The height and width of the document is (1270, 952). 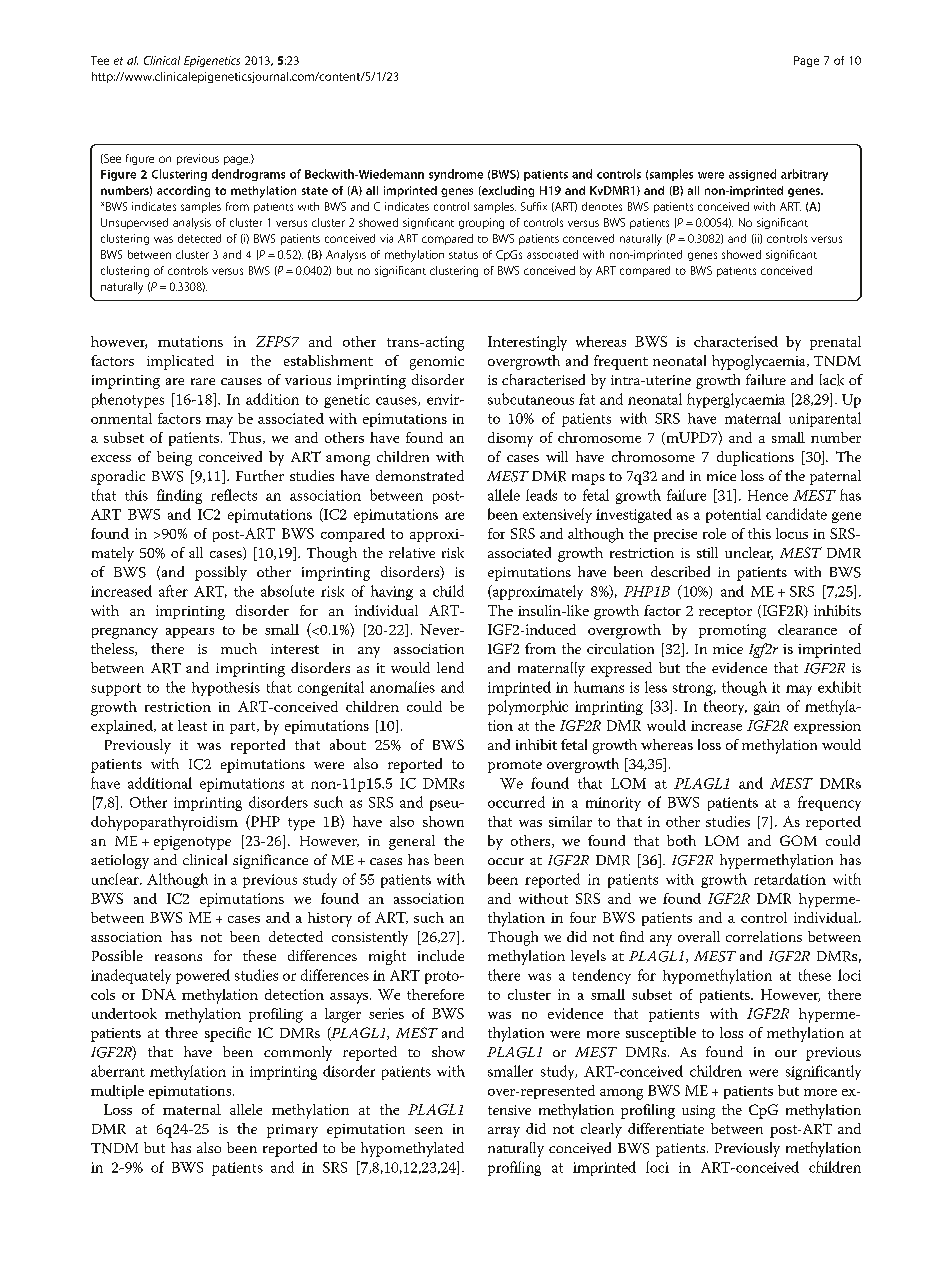 What do you see at coordinates (752, 175) in the document?
I see `assigned` at bounding box center [752, 175].
